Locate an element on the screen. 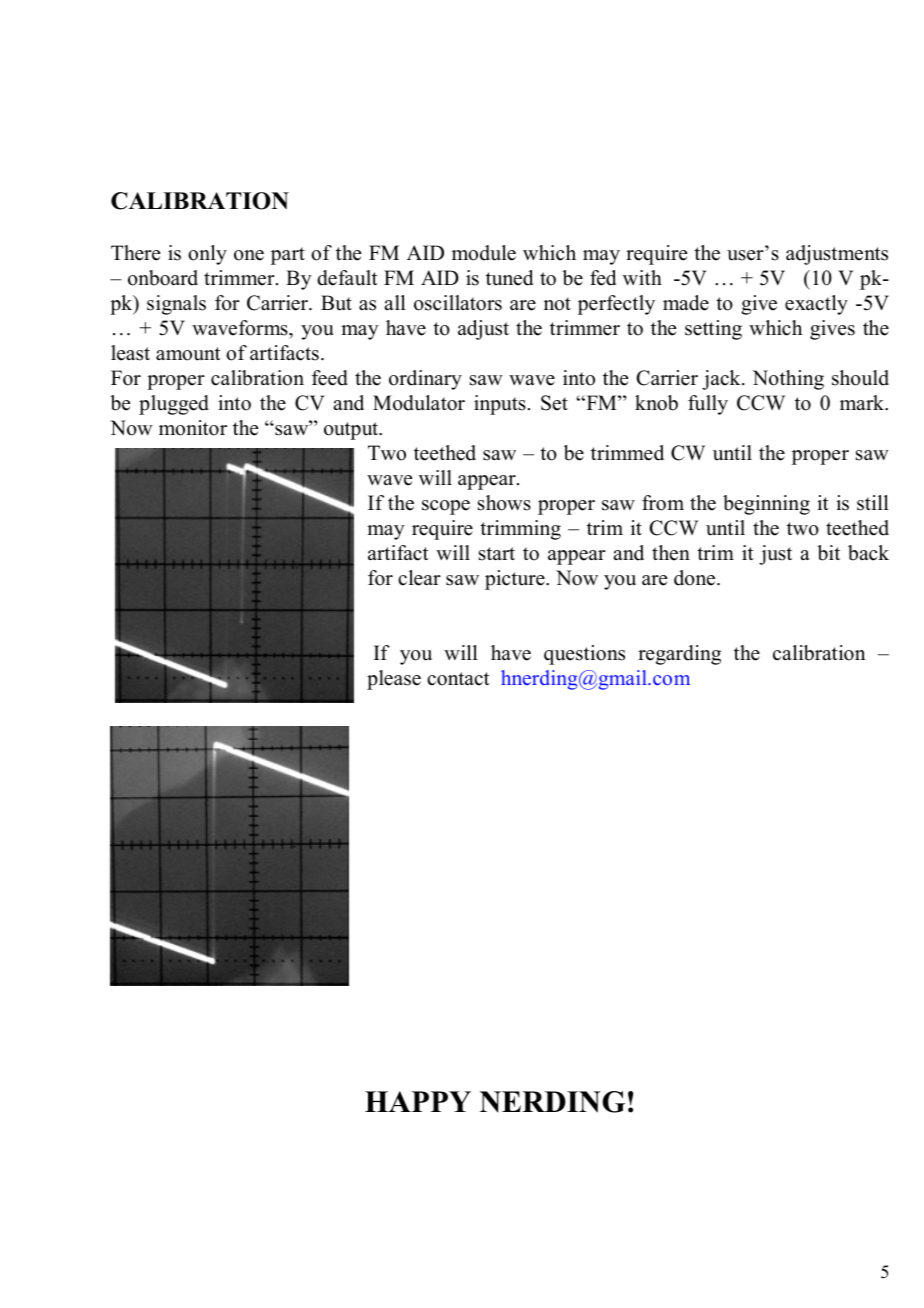 The image size is (924, 1308). only is located at coordinates (207, 255).
